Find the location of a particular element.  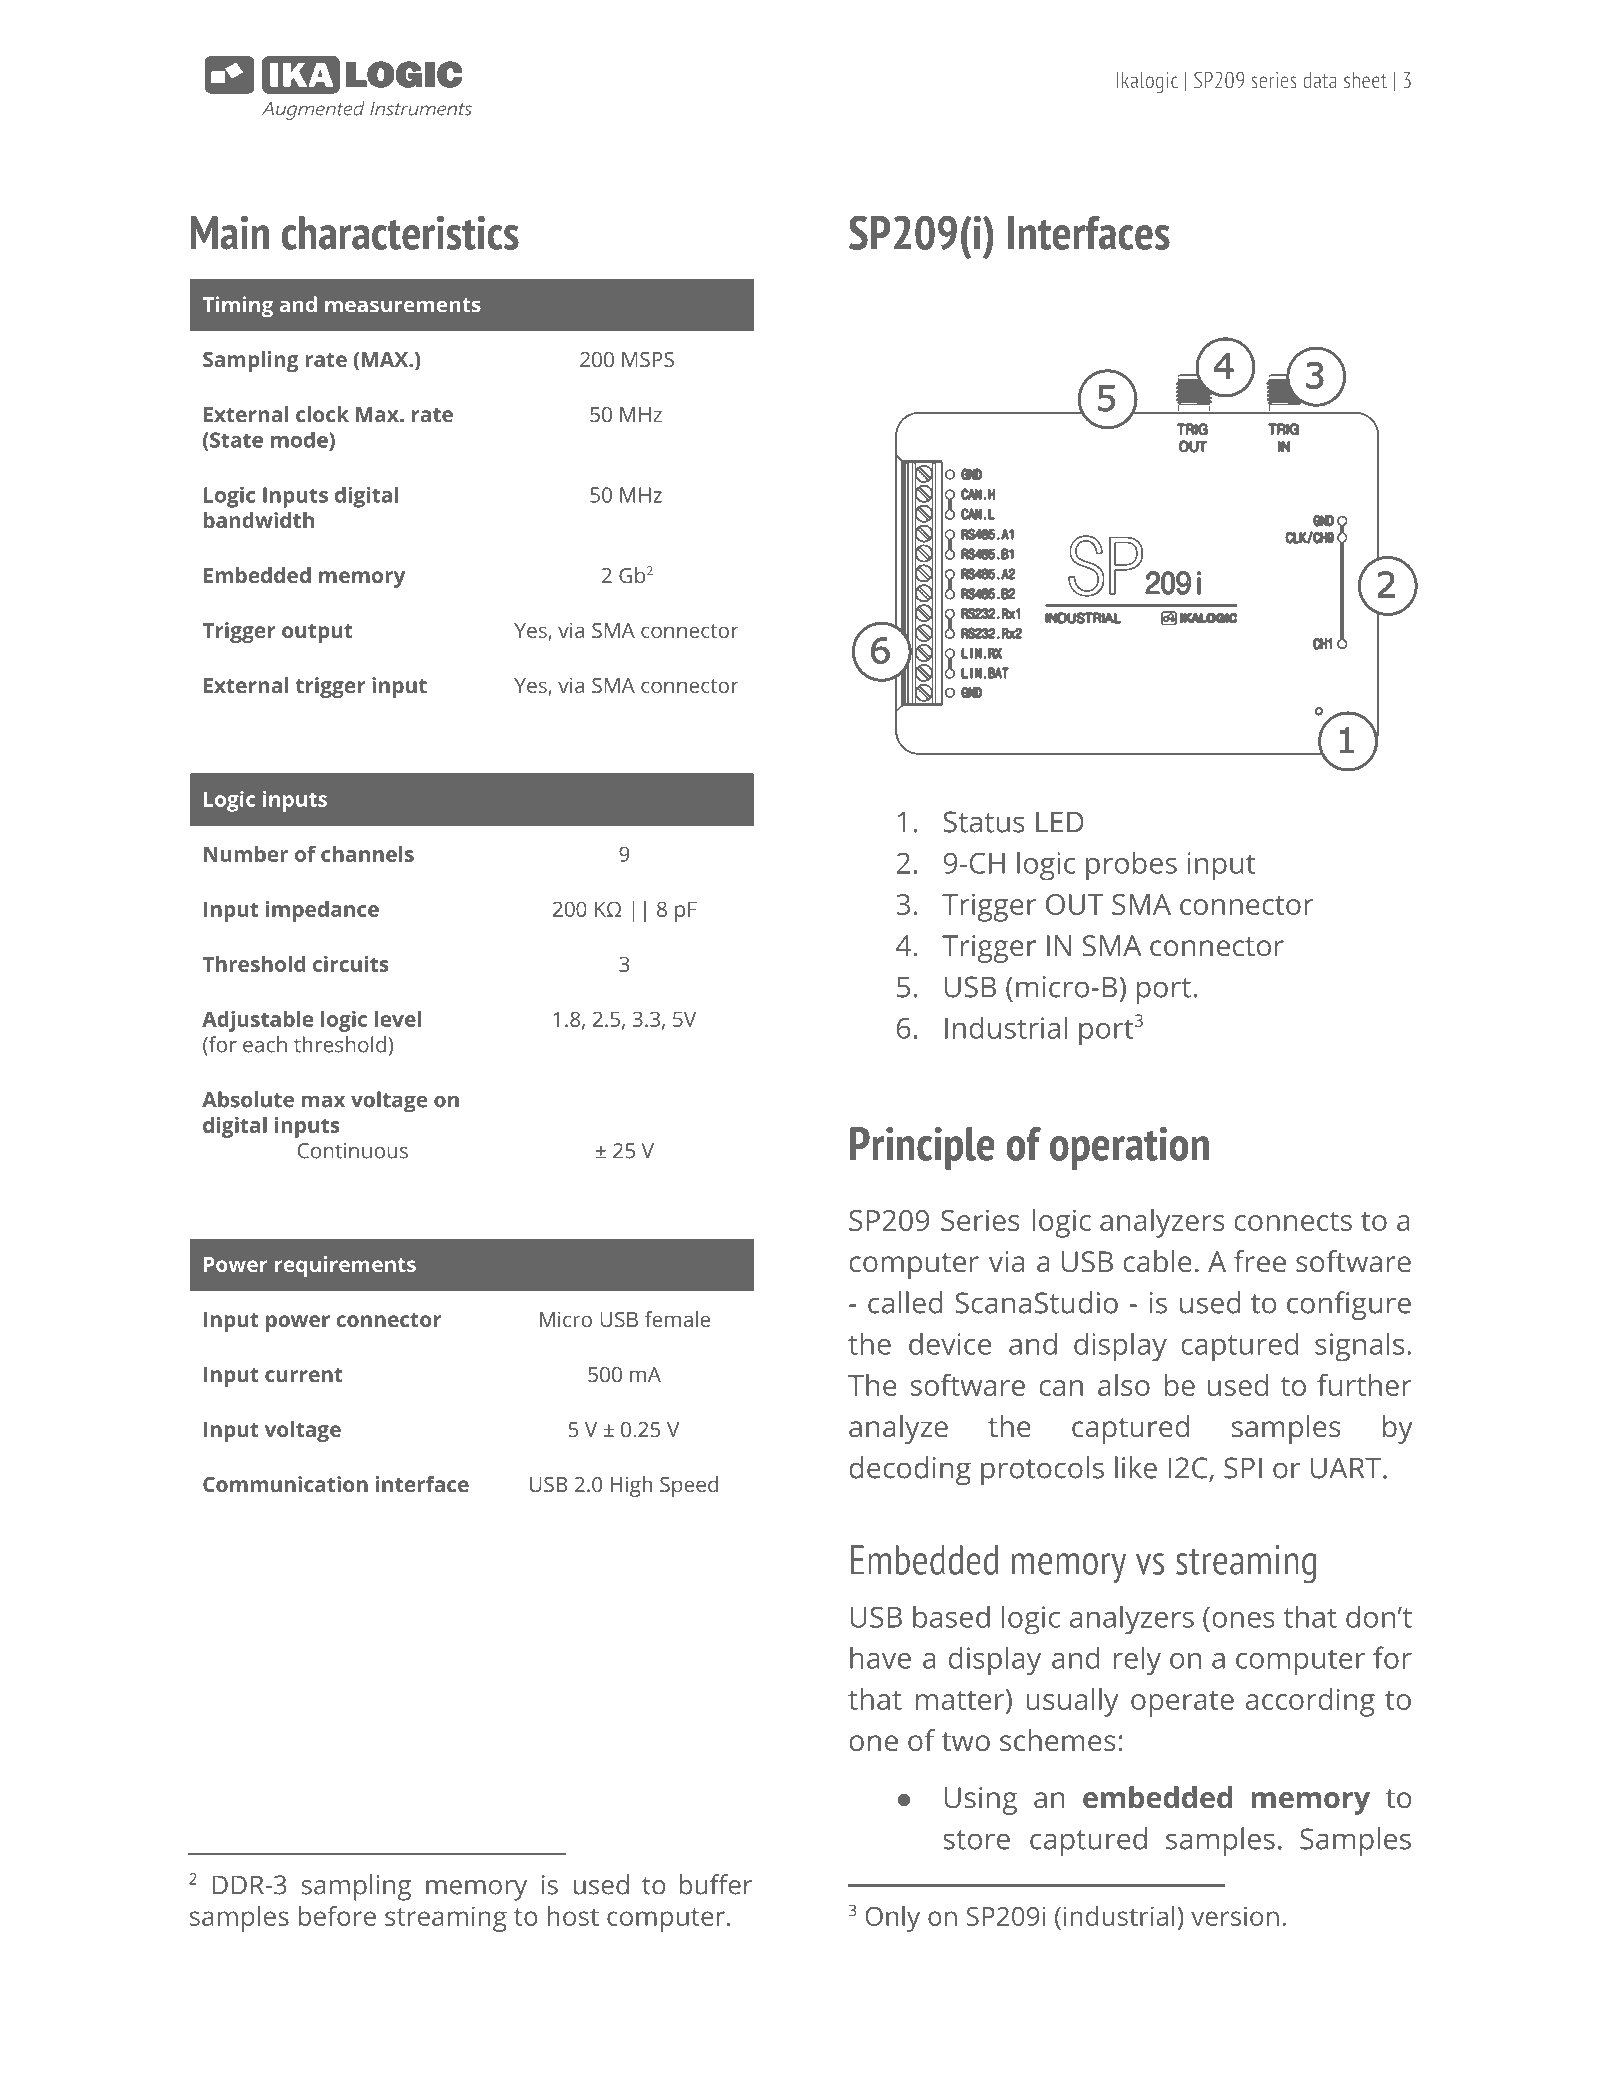

characteristics is located at coordinates (400, 233).
